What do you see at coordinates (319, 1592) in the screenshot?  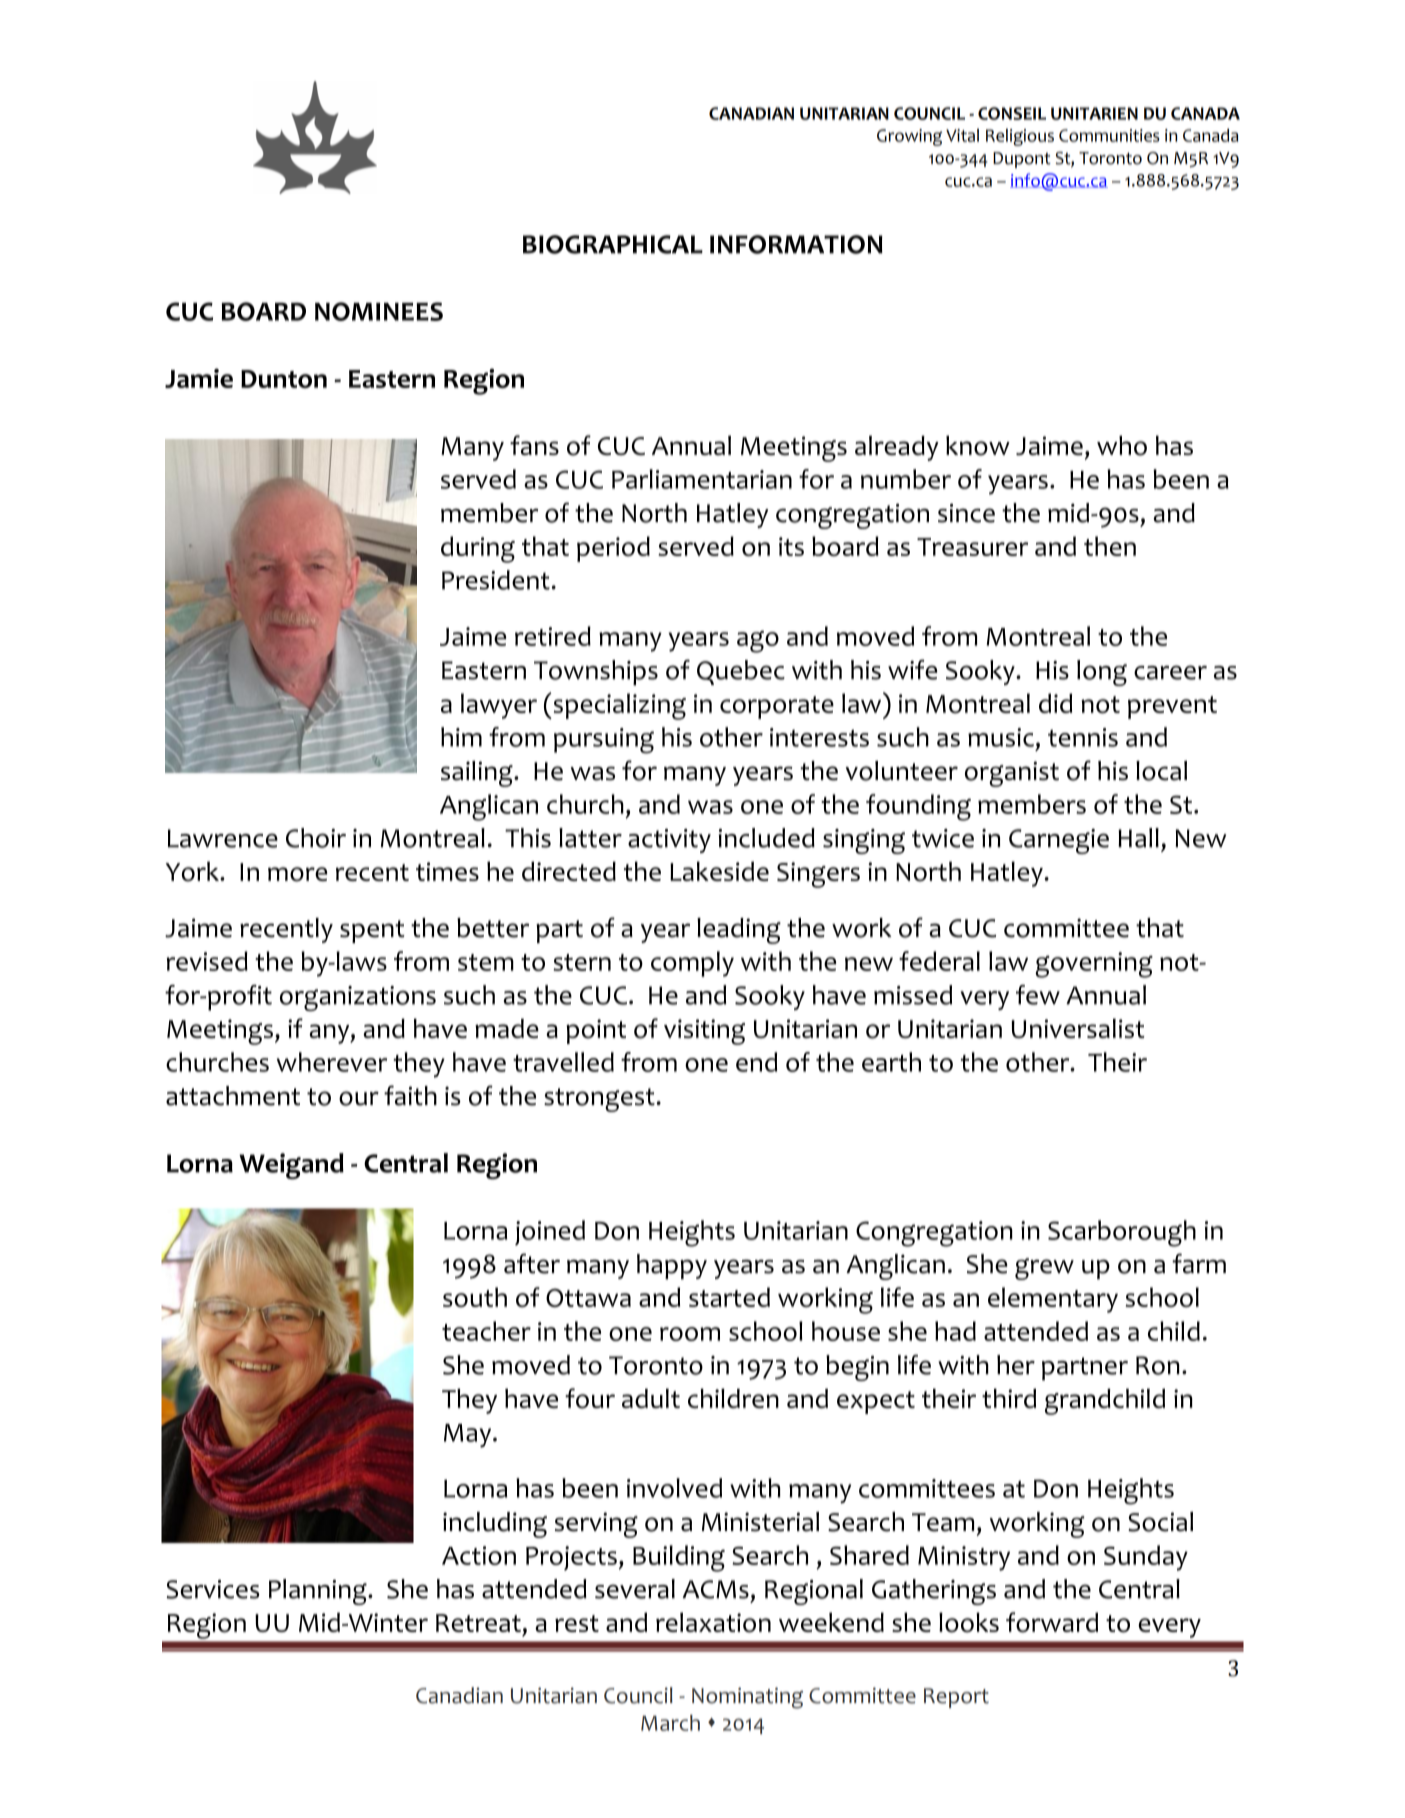 I see `Planning` at bounding box center [319, 1592].
